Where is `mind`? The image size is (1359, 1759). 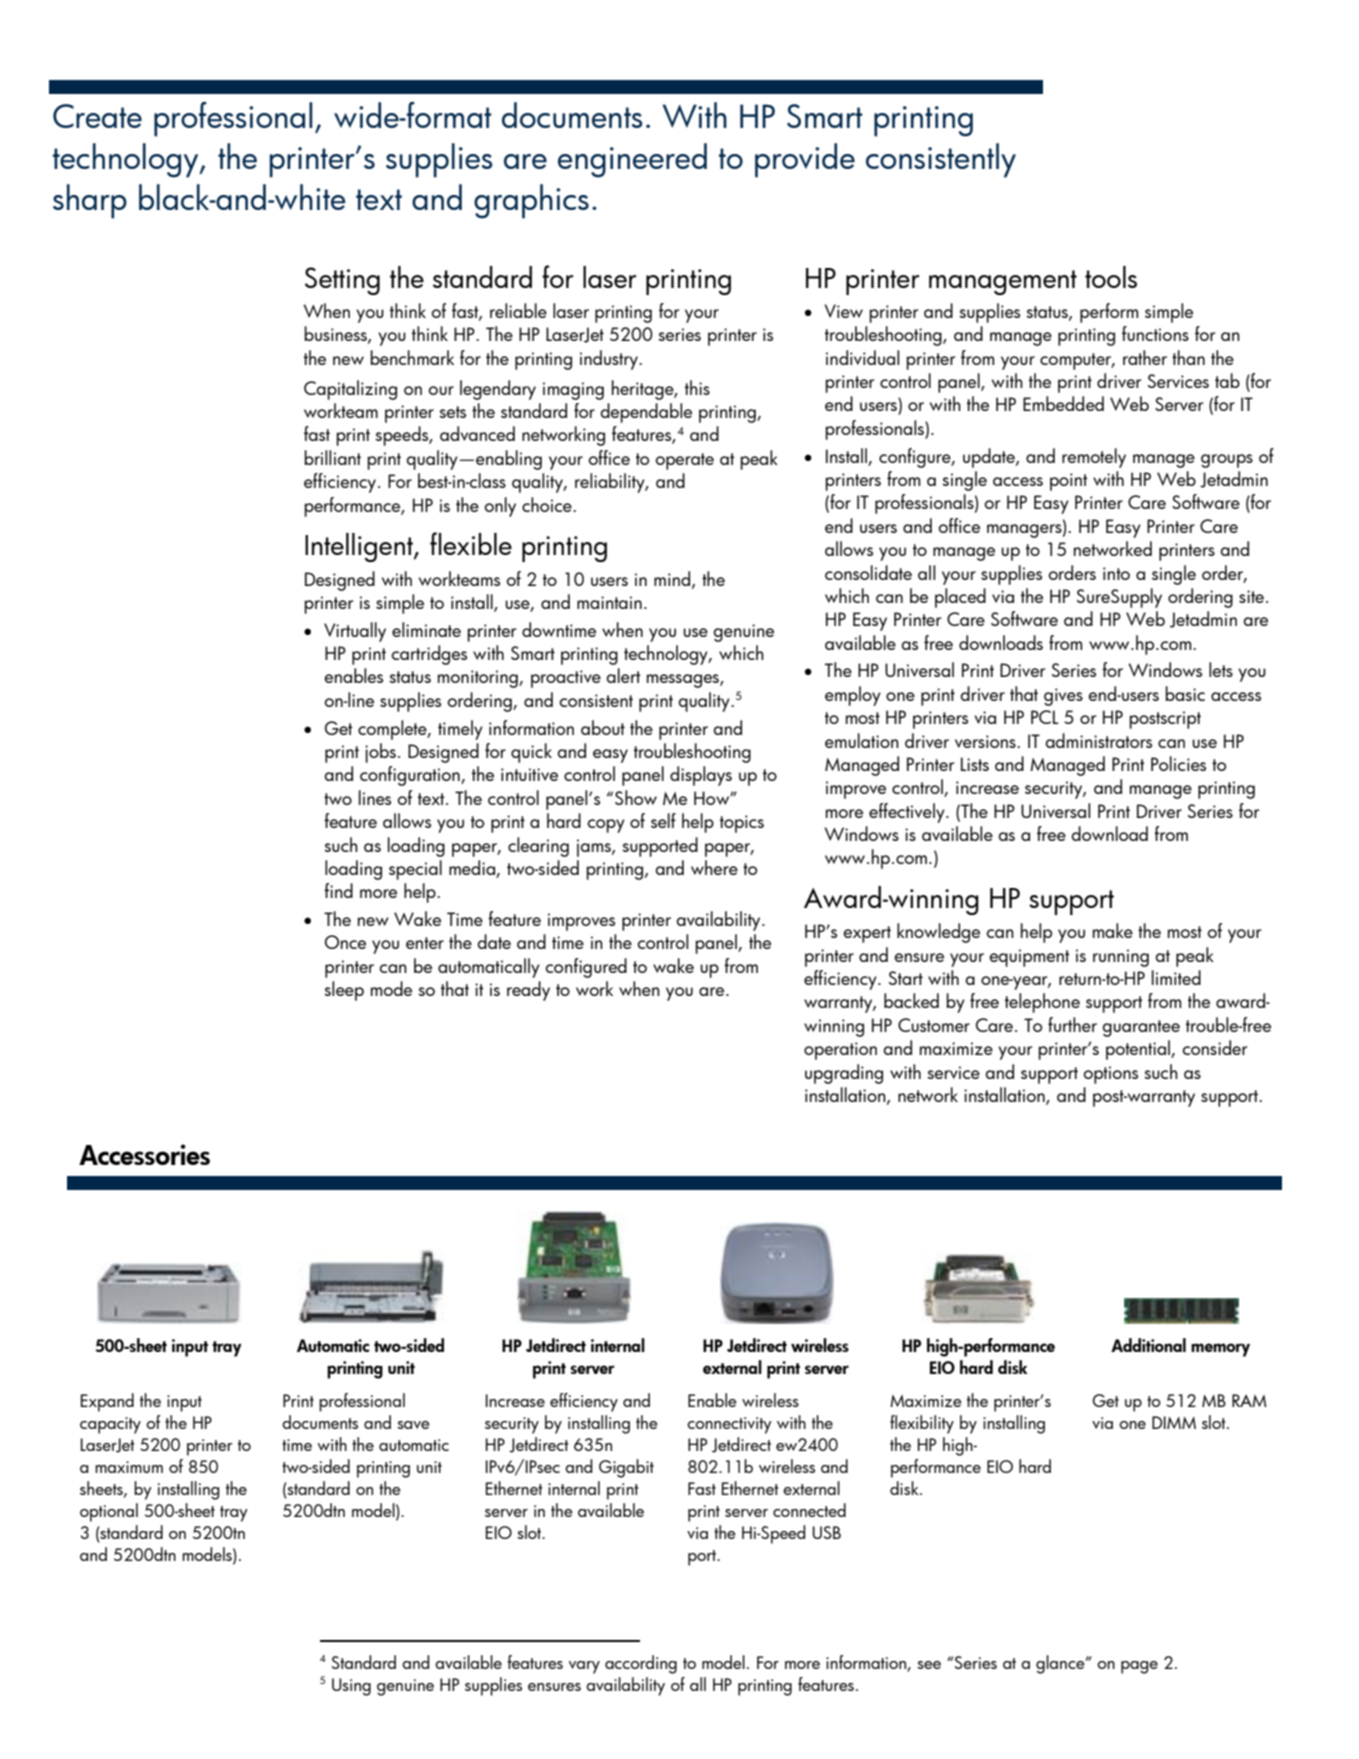
mind is located at coordinates (673, 579).
